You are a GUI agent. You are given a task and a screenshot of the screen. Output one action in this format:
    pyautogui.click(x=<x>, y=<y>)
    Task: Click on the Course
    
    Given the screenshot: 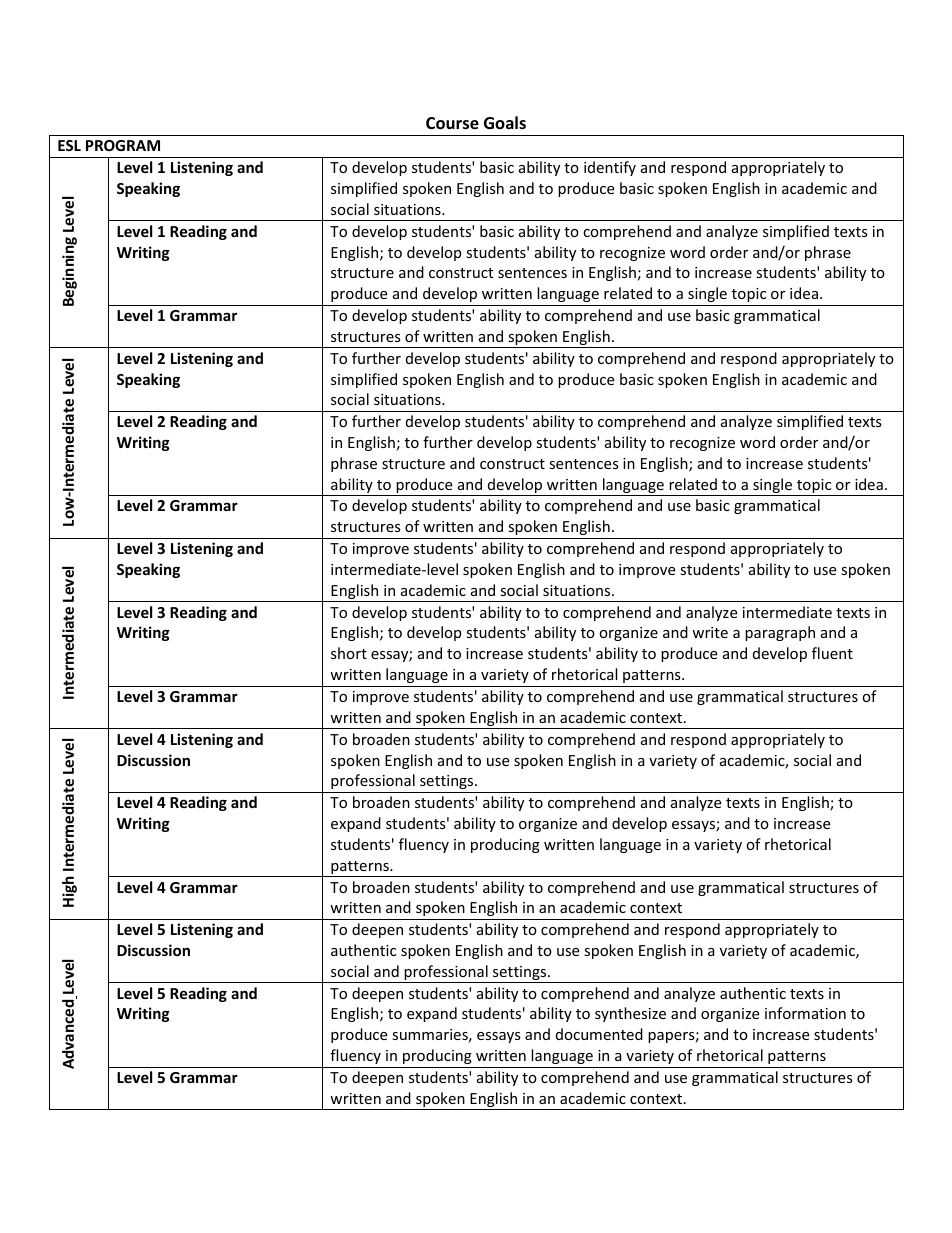 What is the action you would take?
    pyautogui.click(x=452, y=123)
